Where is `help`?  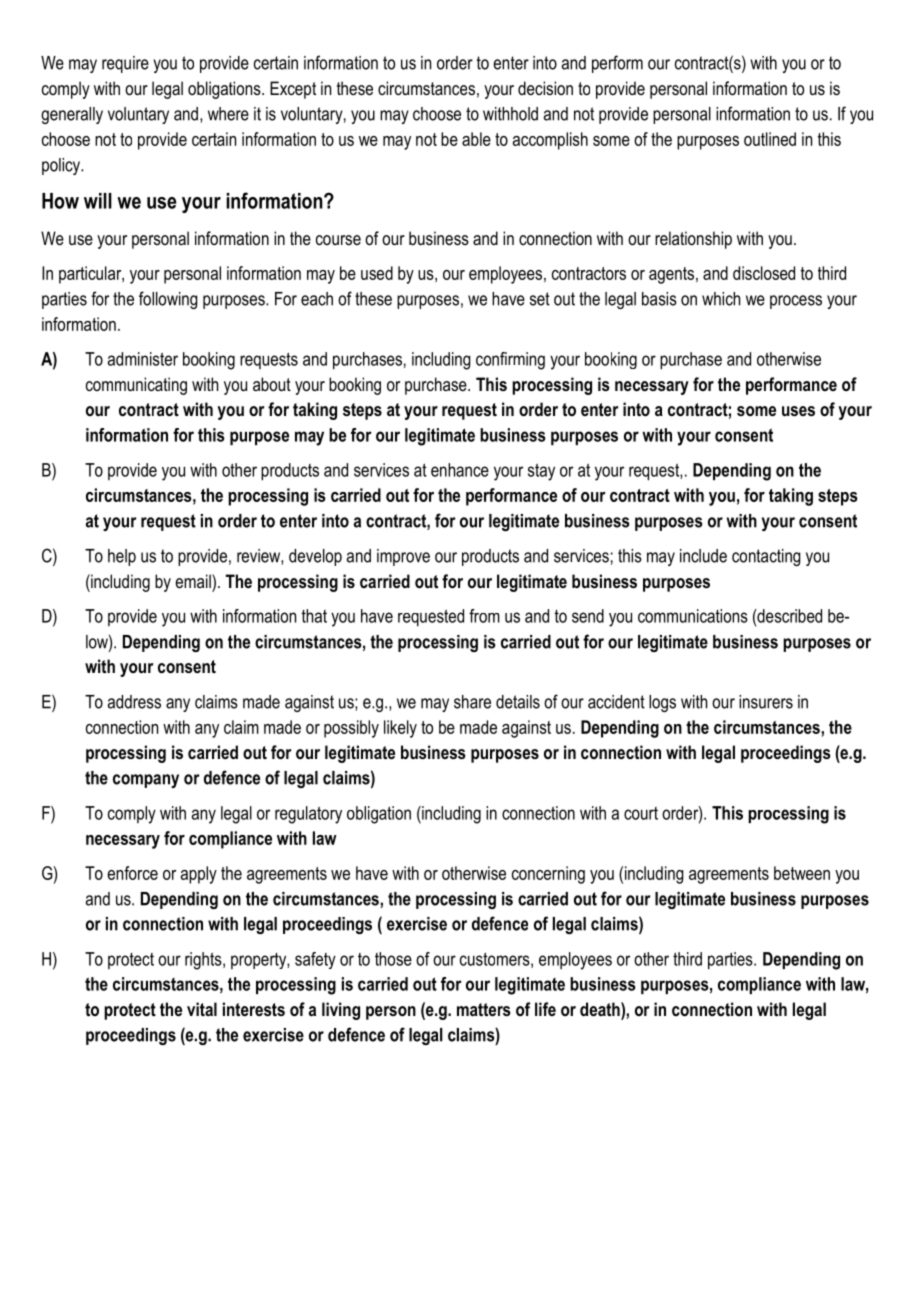 help is located at coordinates (122, 557).
